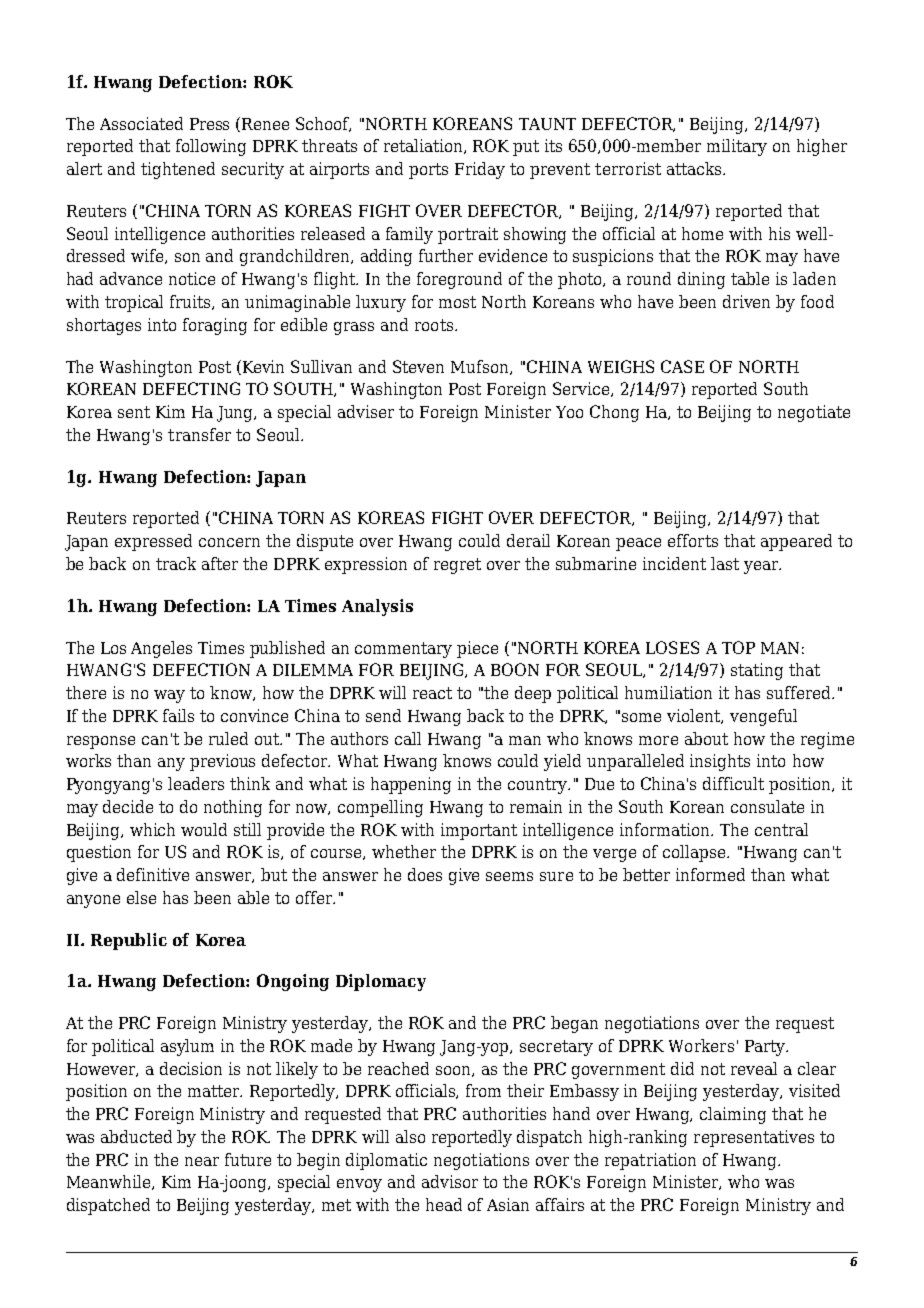  Describe the element at coordinates (202, 1161) in the document. I see `near` at that location.
